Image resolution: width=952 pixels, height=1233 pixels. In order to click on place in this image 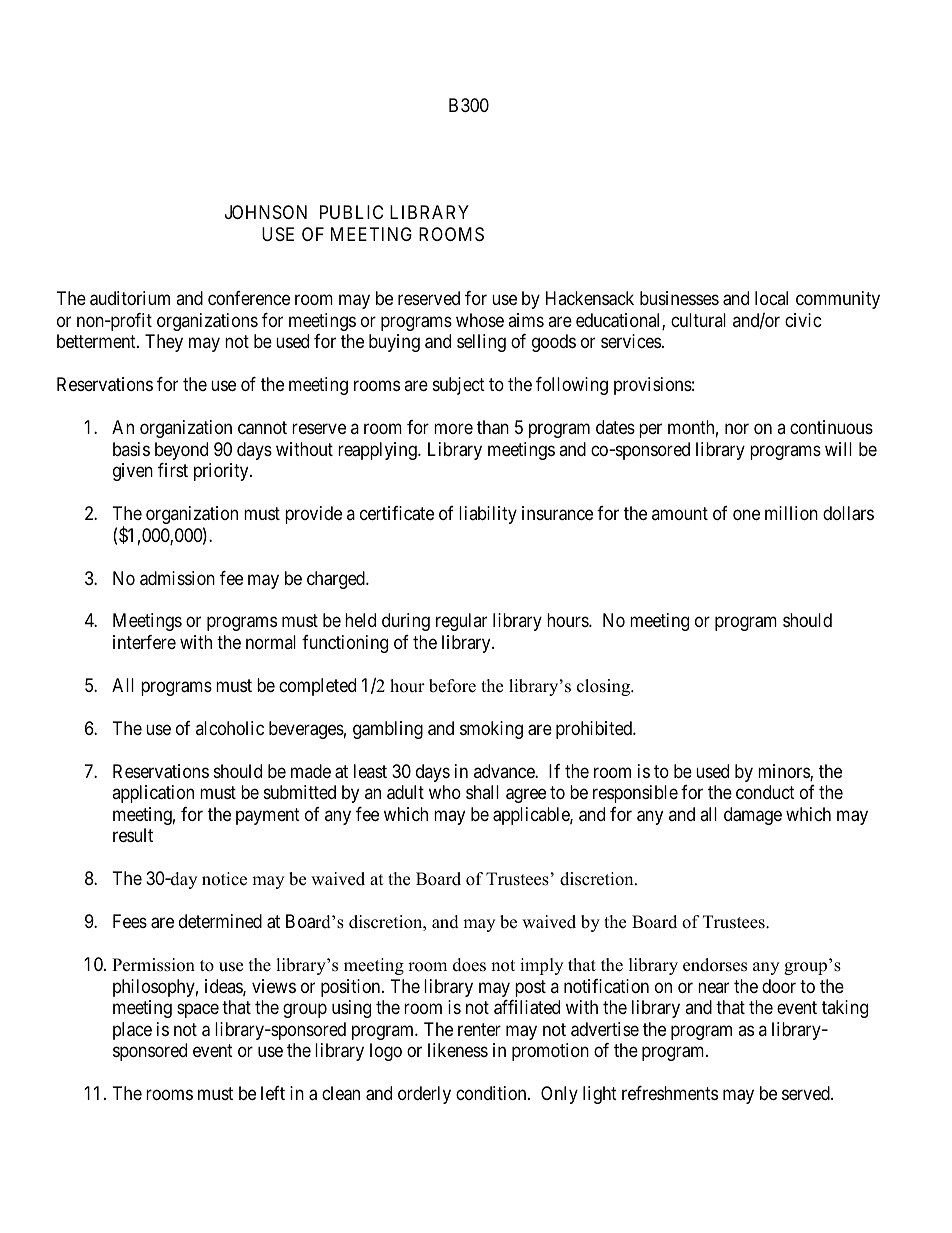, I will do `click(132, 1031)`.
